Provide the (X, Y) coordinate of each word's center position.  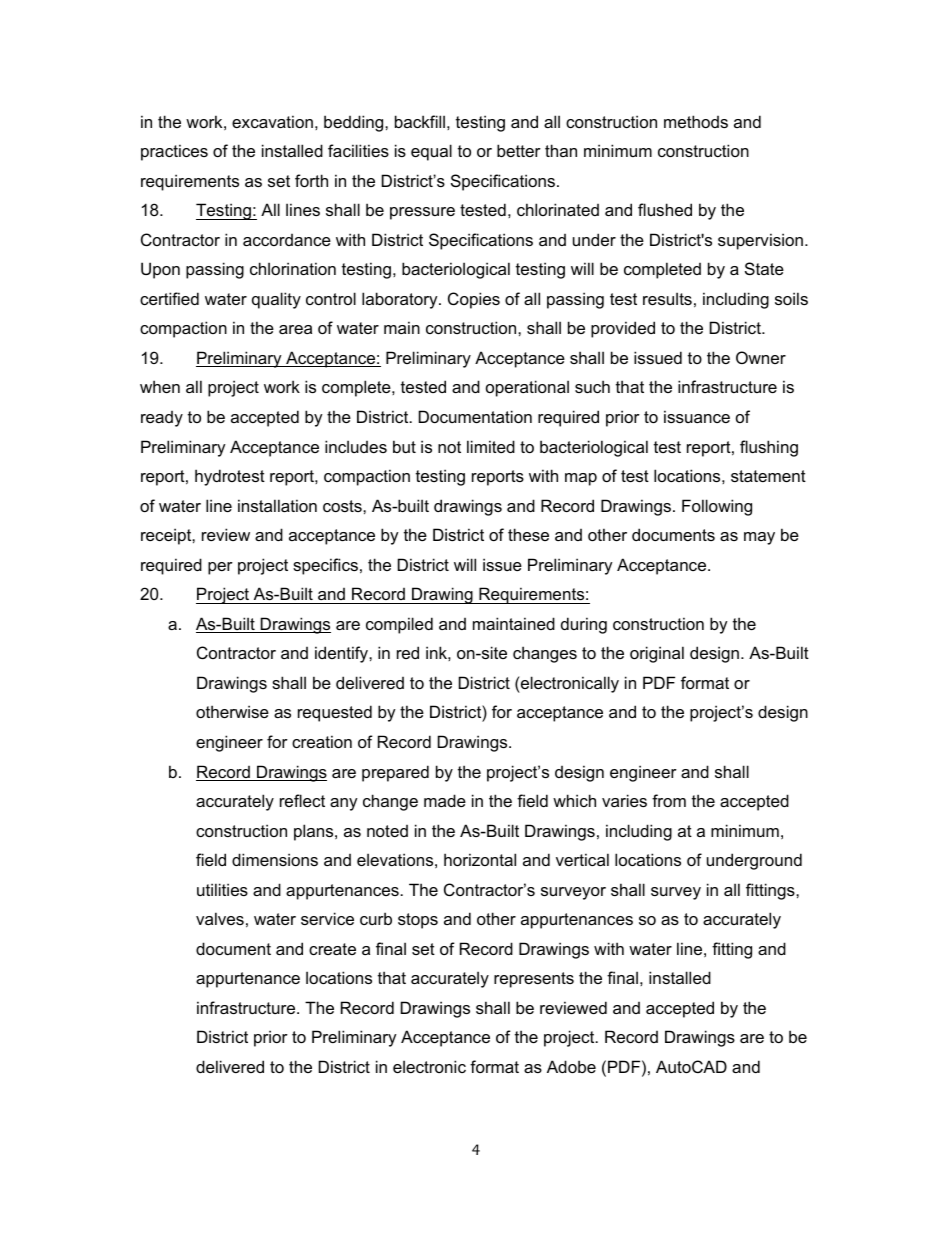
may (759, 538)
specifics (325, 566)
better (519, 150)
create (332, 949)
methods (696, 121)
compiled (399, 625)
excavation (272, 121)
